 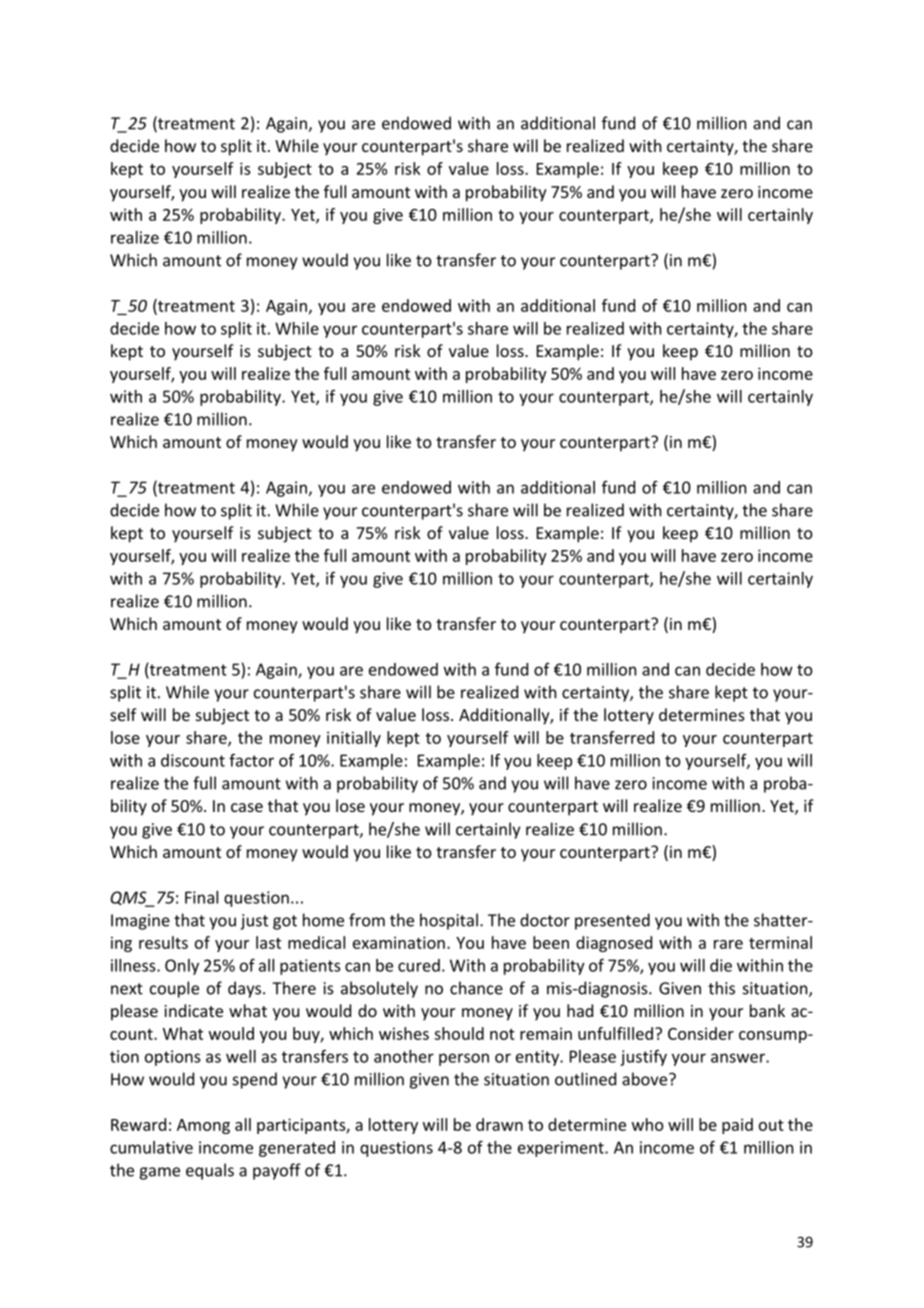 What do you see at coordinates (251, 760) in the page?
I see `factor` at bounding box center [251, 760].
